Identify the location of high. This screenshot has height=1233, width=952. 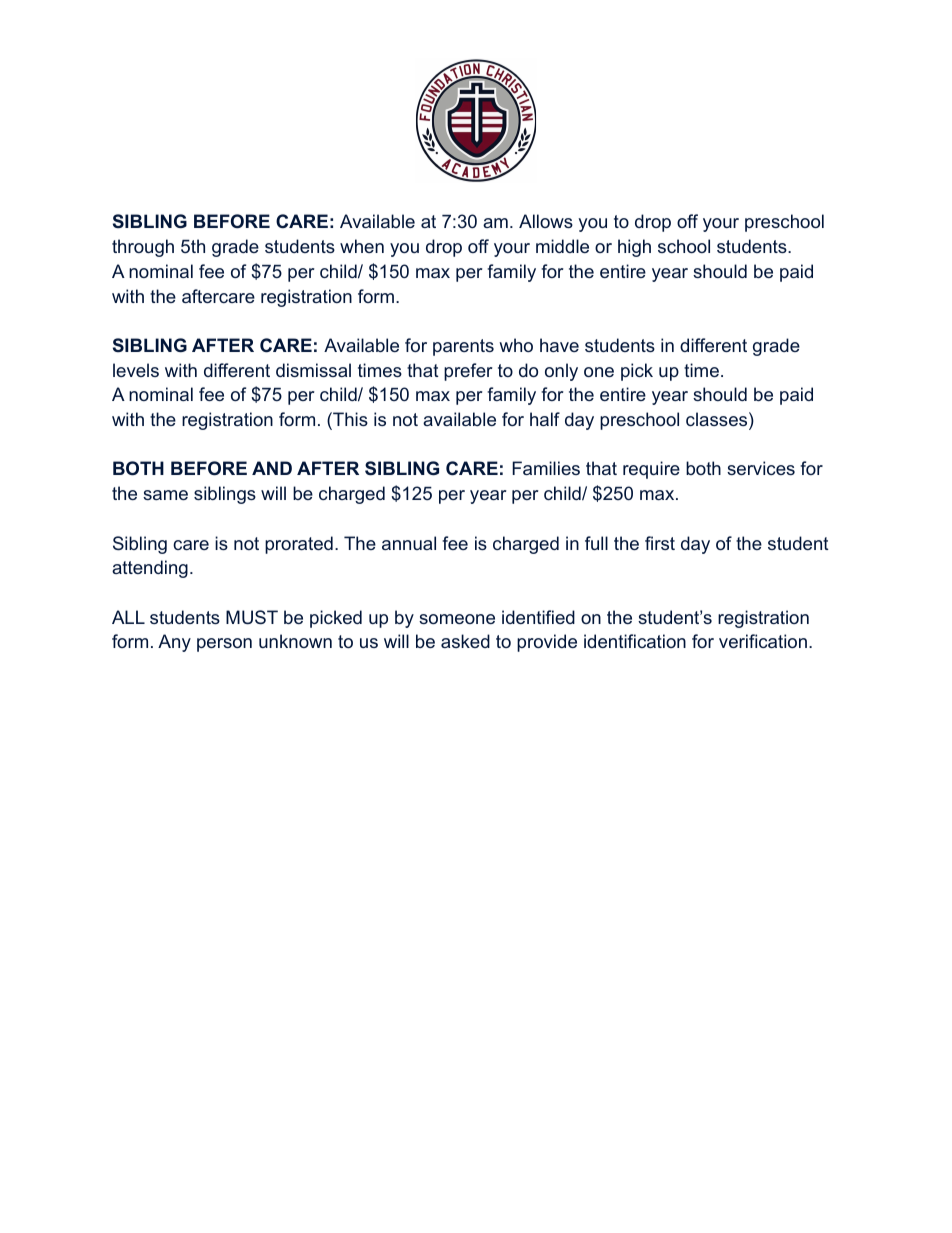
(634, 248).
